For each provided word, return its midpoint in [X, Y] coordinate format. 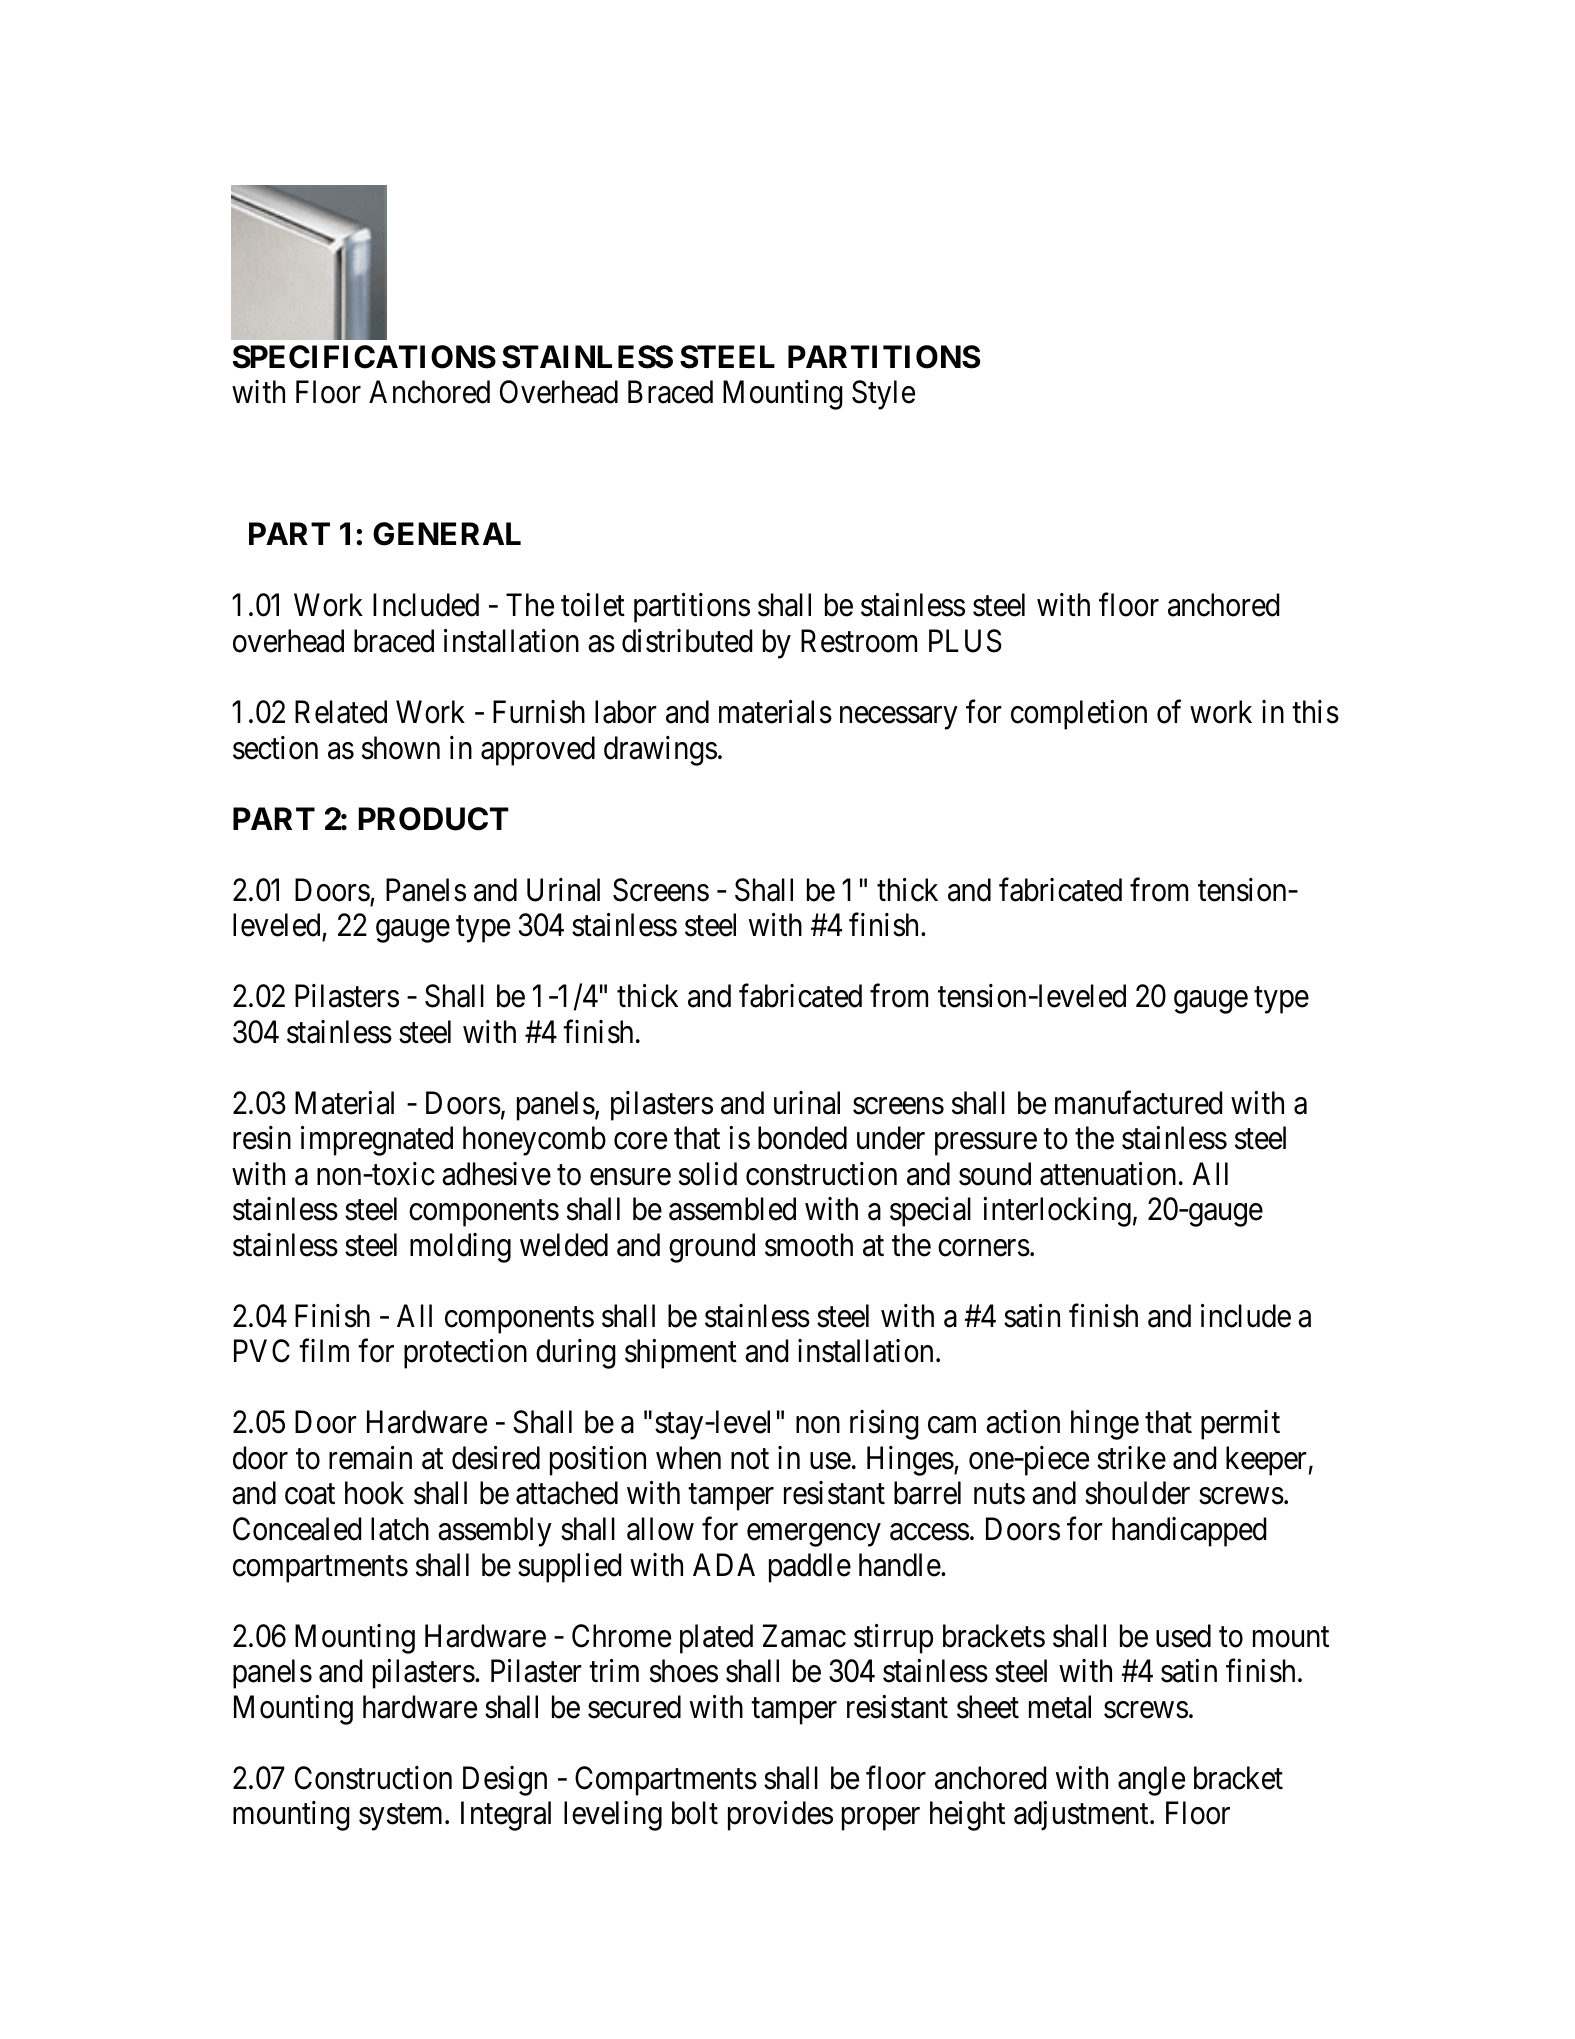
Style [883, 395]
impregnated [377, 1141]
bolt [695, 1813]
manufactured [1138, 1103]
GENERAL [447, 534]
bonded [802, 1138]
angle [1151, 1781]
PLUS [965, 641]
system [402, 1817]
